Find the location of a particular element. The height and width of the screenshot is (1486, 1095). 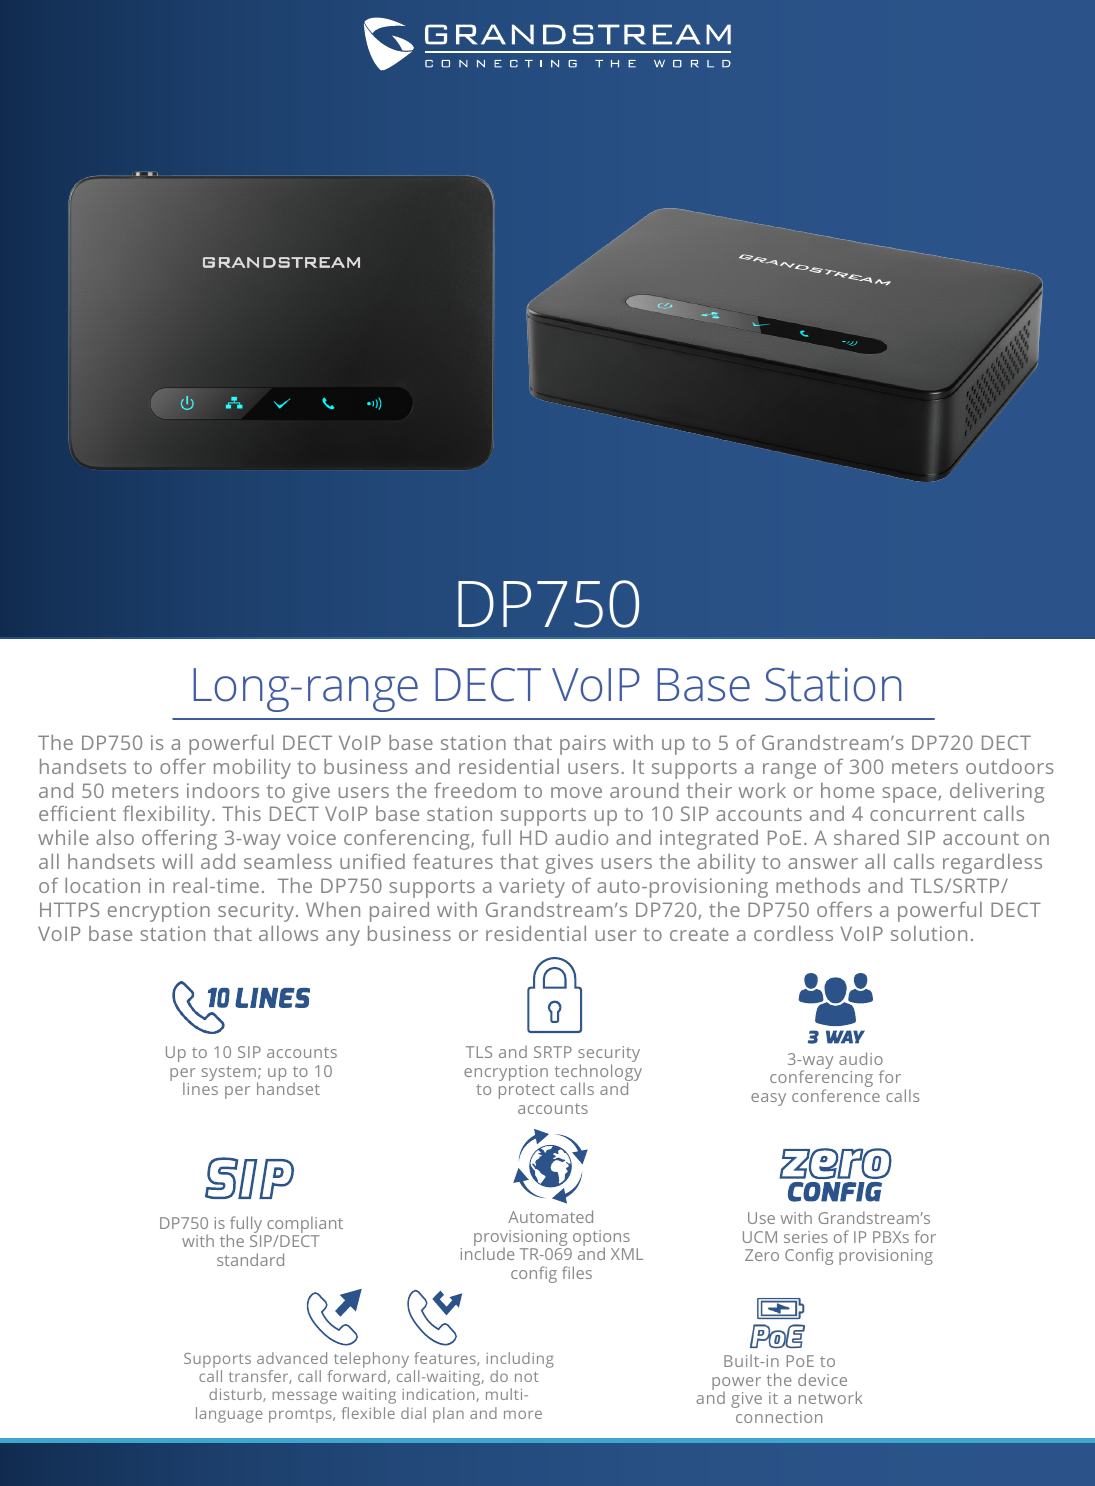

pairs is located at coordinates (583, 745).
